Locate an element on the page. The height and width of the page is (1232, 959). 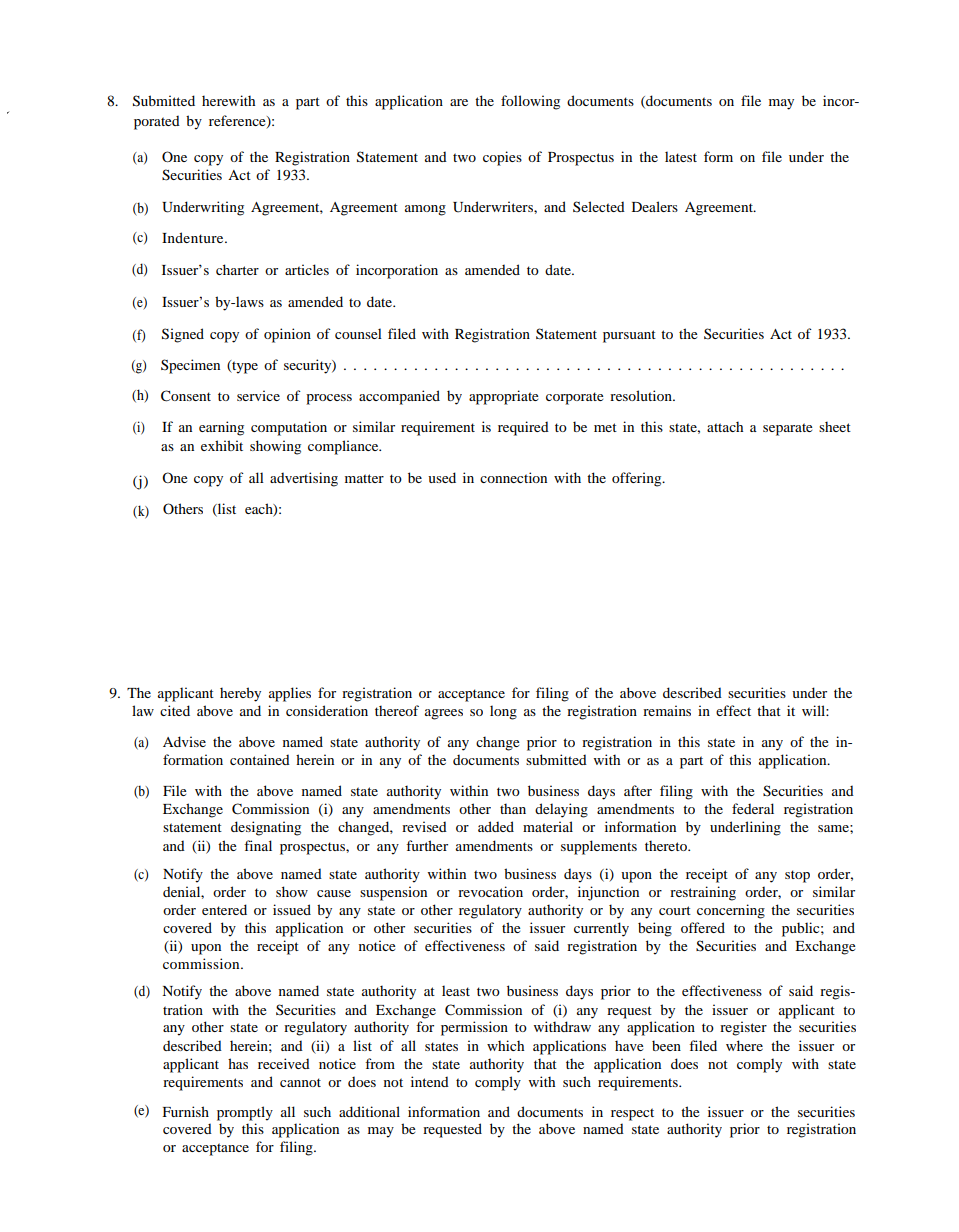
remains is located at coordinates (667, 710).
